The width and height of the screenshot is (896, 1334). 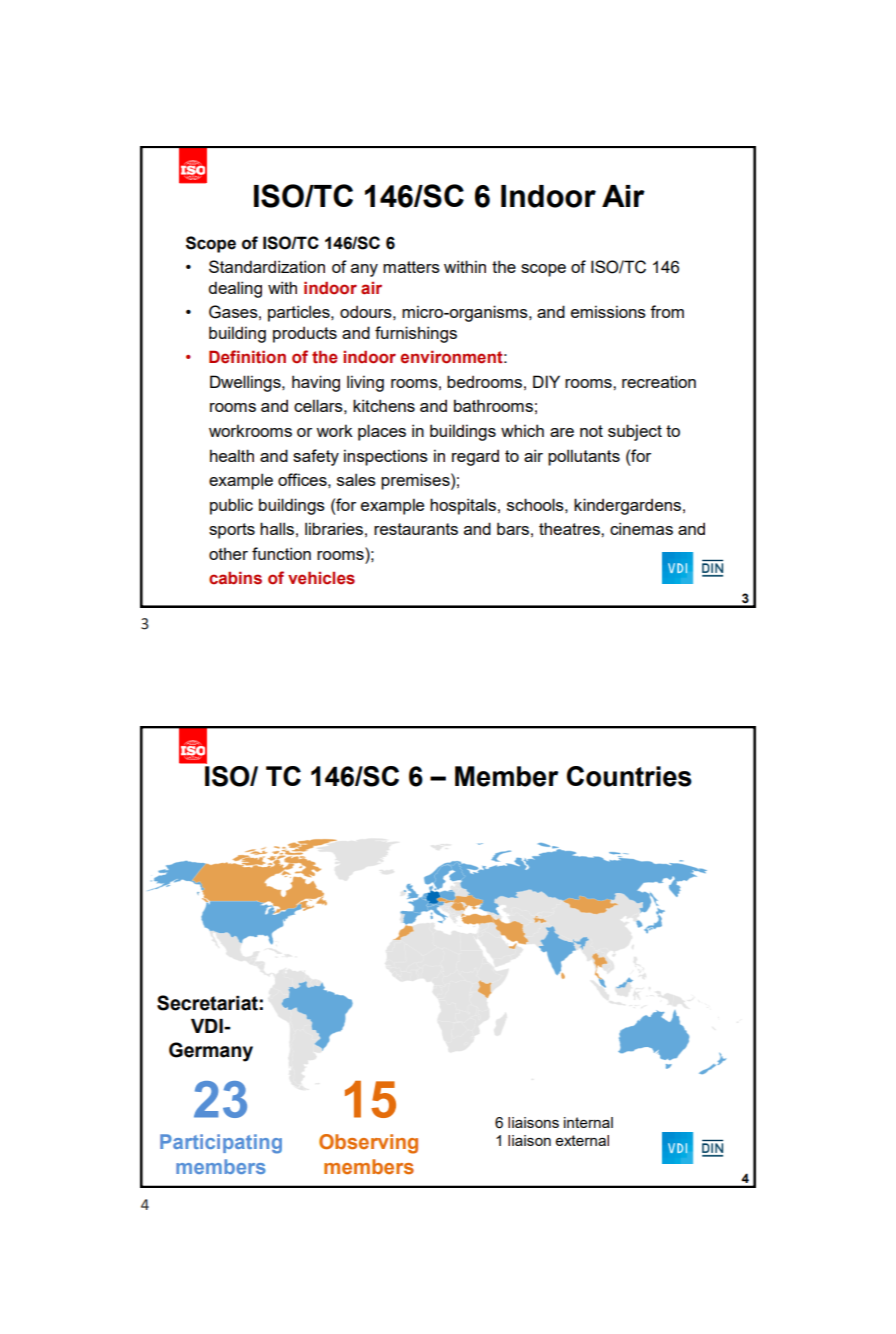 What do you see at coordinates (368, 1144) in the screenshot?
I see `Observing` at bounding box center [368, 1144].
